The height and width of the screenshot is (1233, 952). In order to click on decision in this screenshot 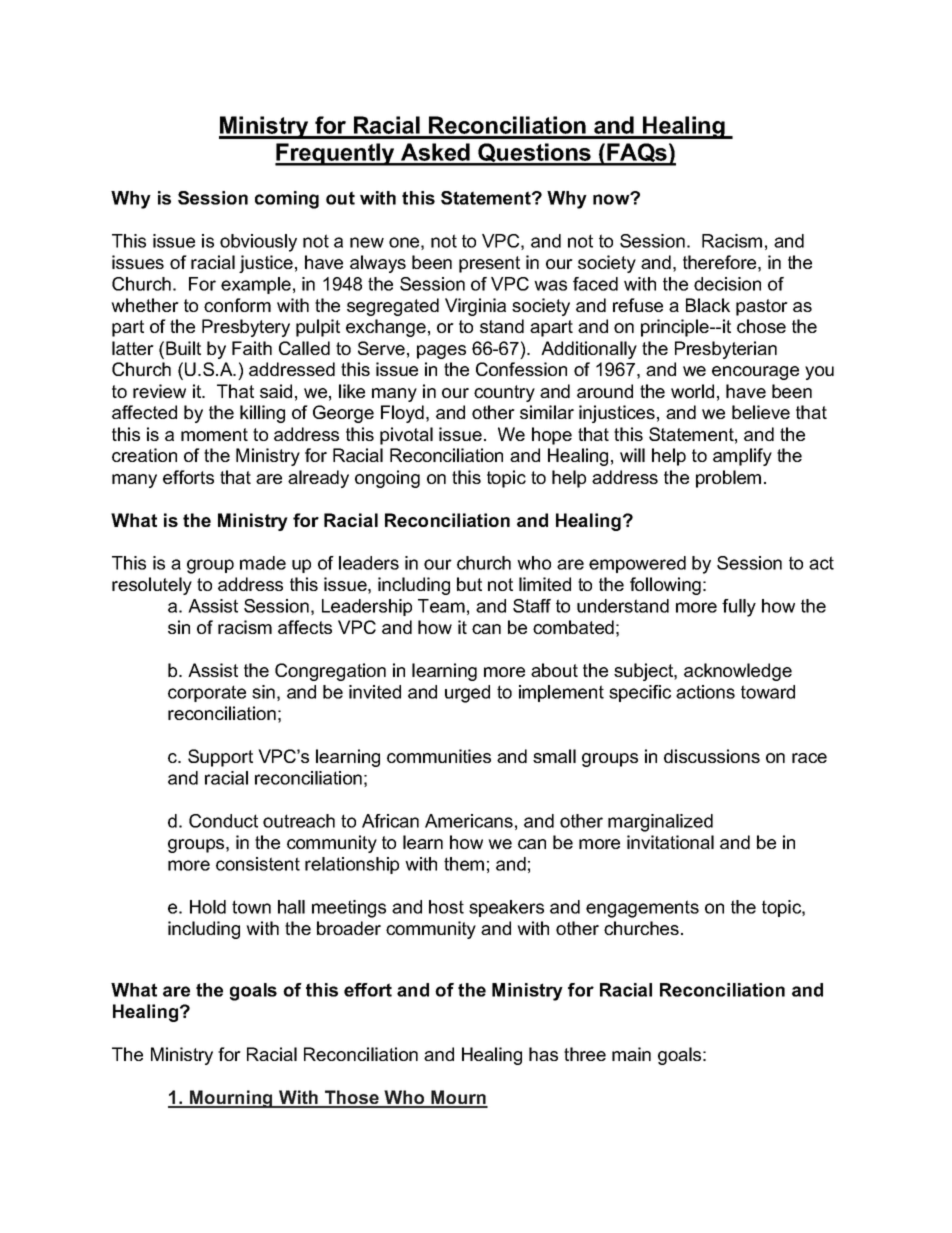, I will do `click(727, 284)`.
